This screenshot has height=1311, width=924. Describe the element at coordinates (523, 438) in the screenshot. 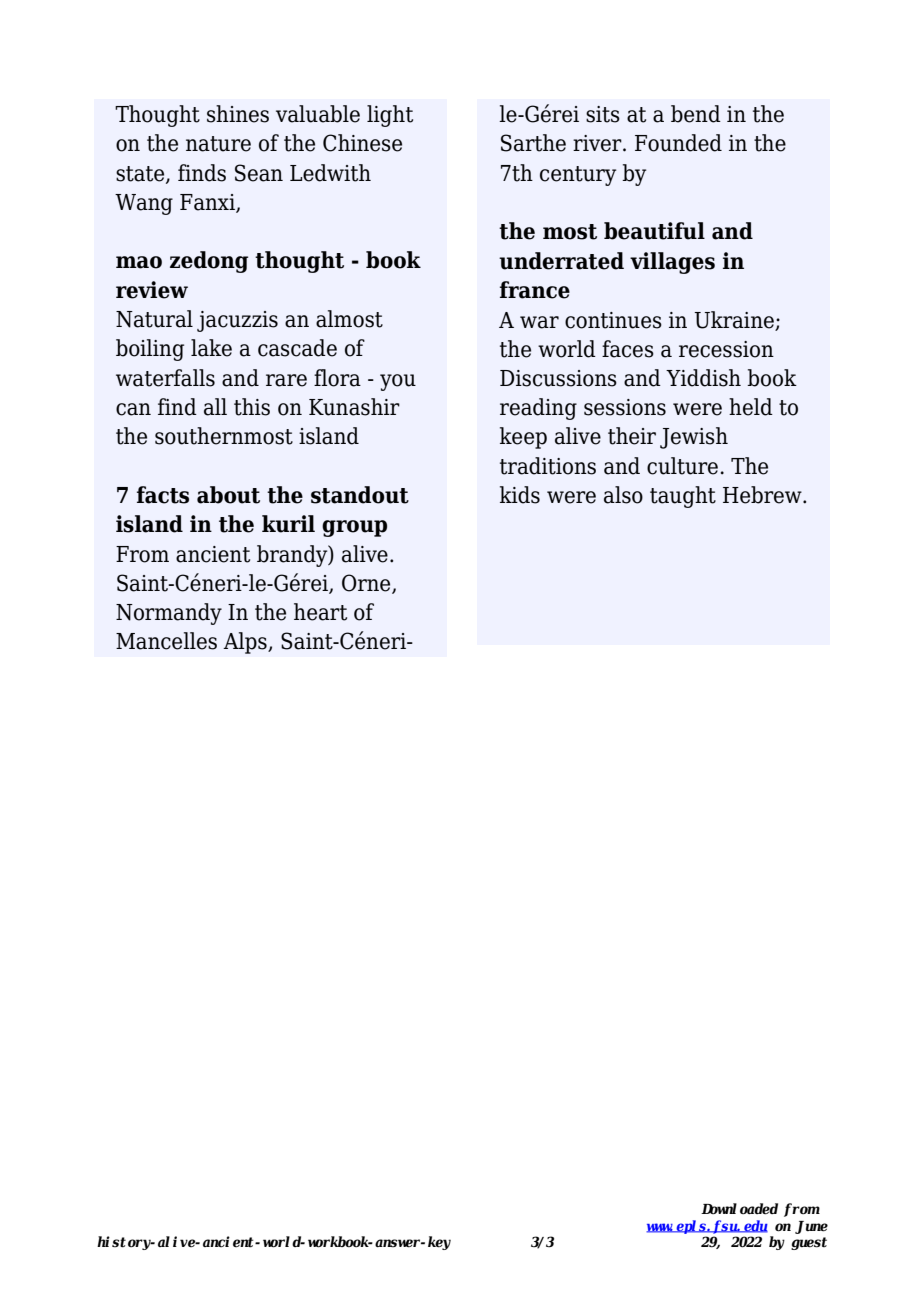

I see `keep` at that location.
